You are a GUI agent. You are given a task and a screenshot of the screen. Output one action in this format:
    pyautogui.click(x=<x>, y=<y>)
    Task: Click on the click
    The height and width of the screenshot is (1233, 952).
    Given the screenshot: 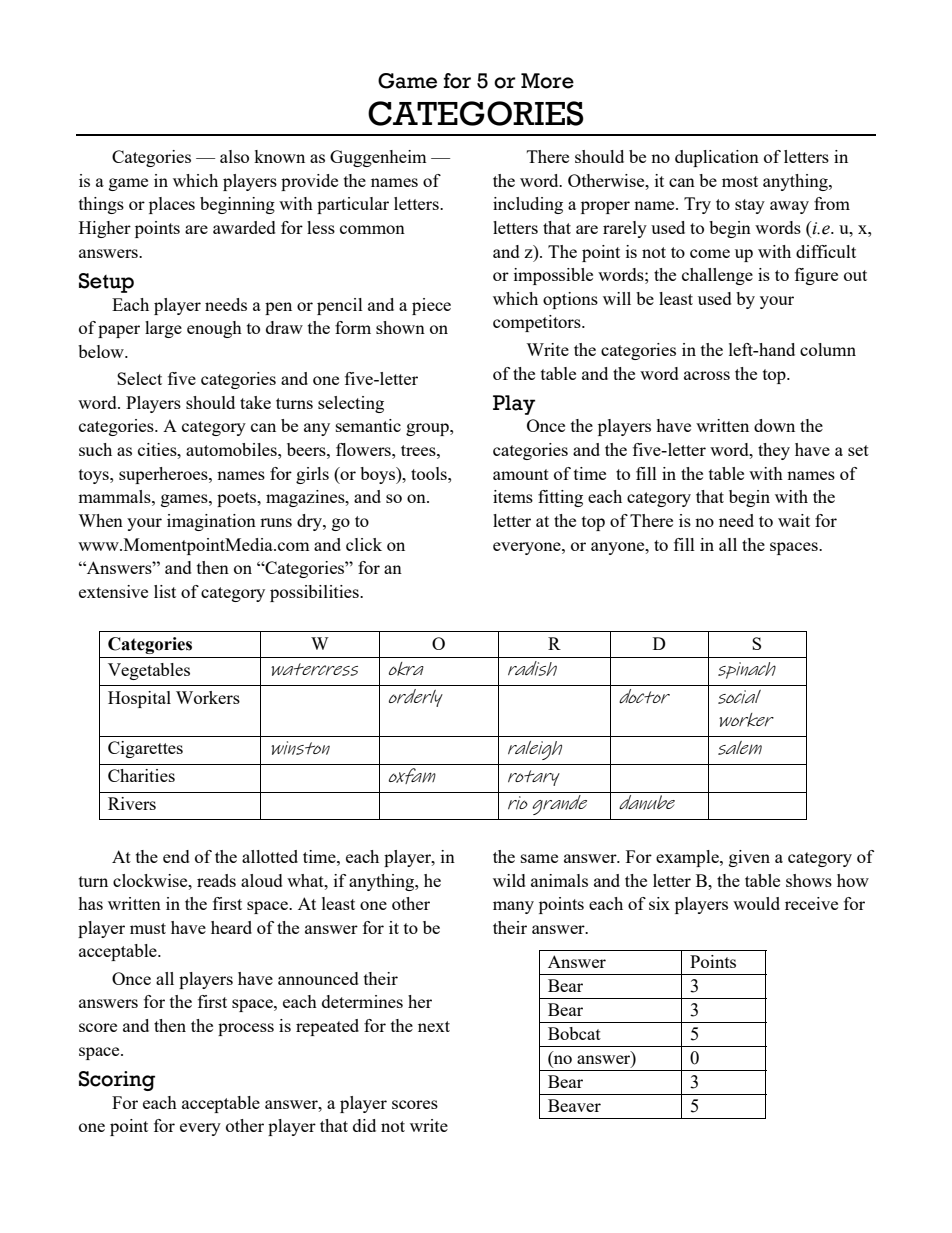 What is the action you would take?
    pyautogui.click(x=364, y=544)
